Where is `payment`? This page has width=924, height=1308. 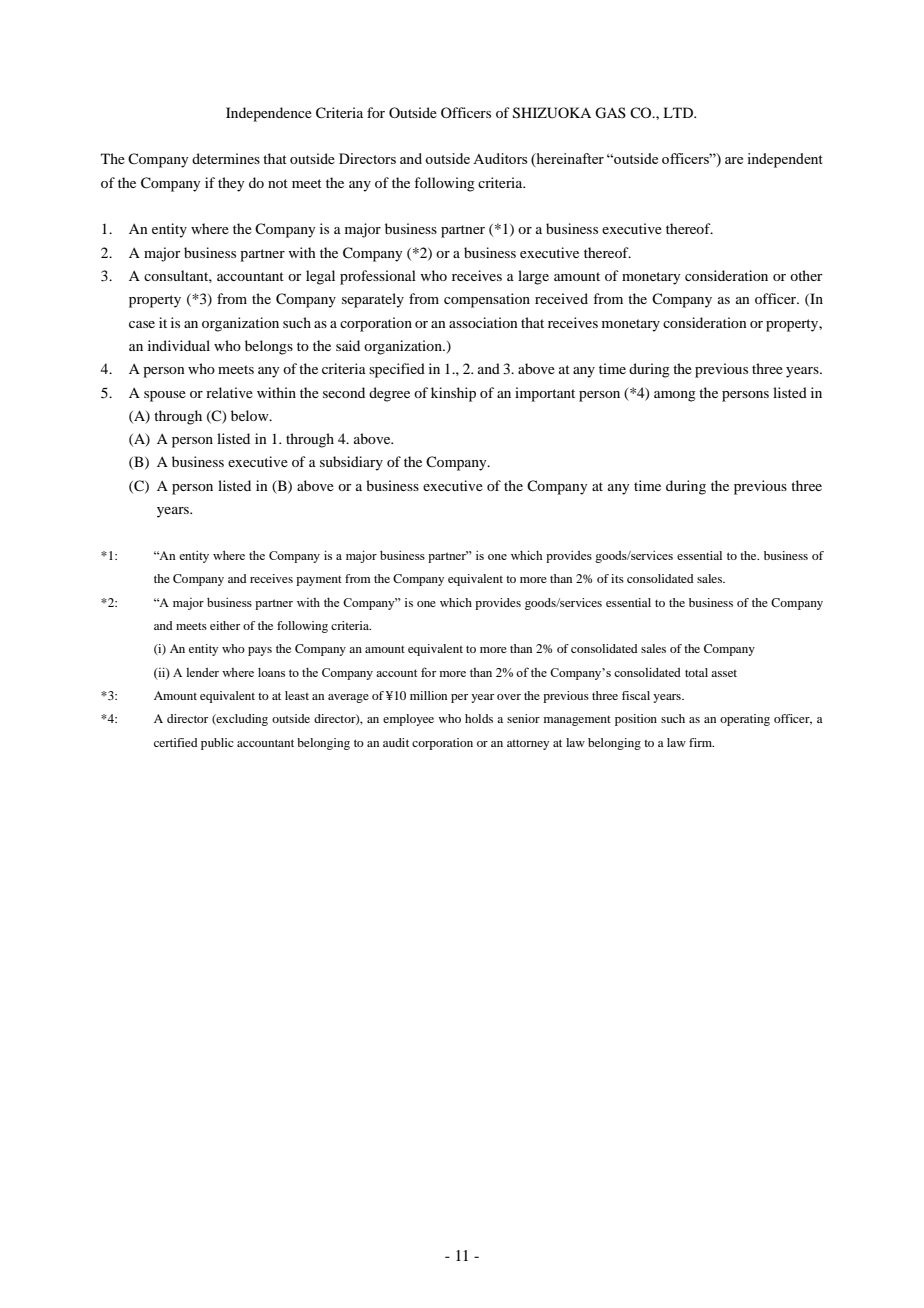 payment is located at coordinates (319, 581).
